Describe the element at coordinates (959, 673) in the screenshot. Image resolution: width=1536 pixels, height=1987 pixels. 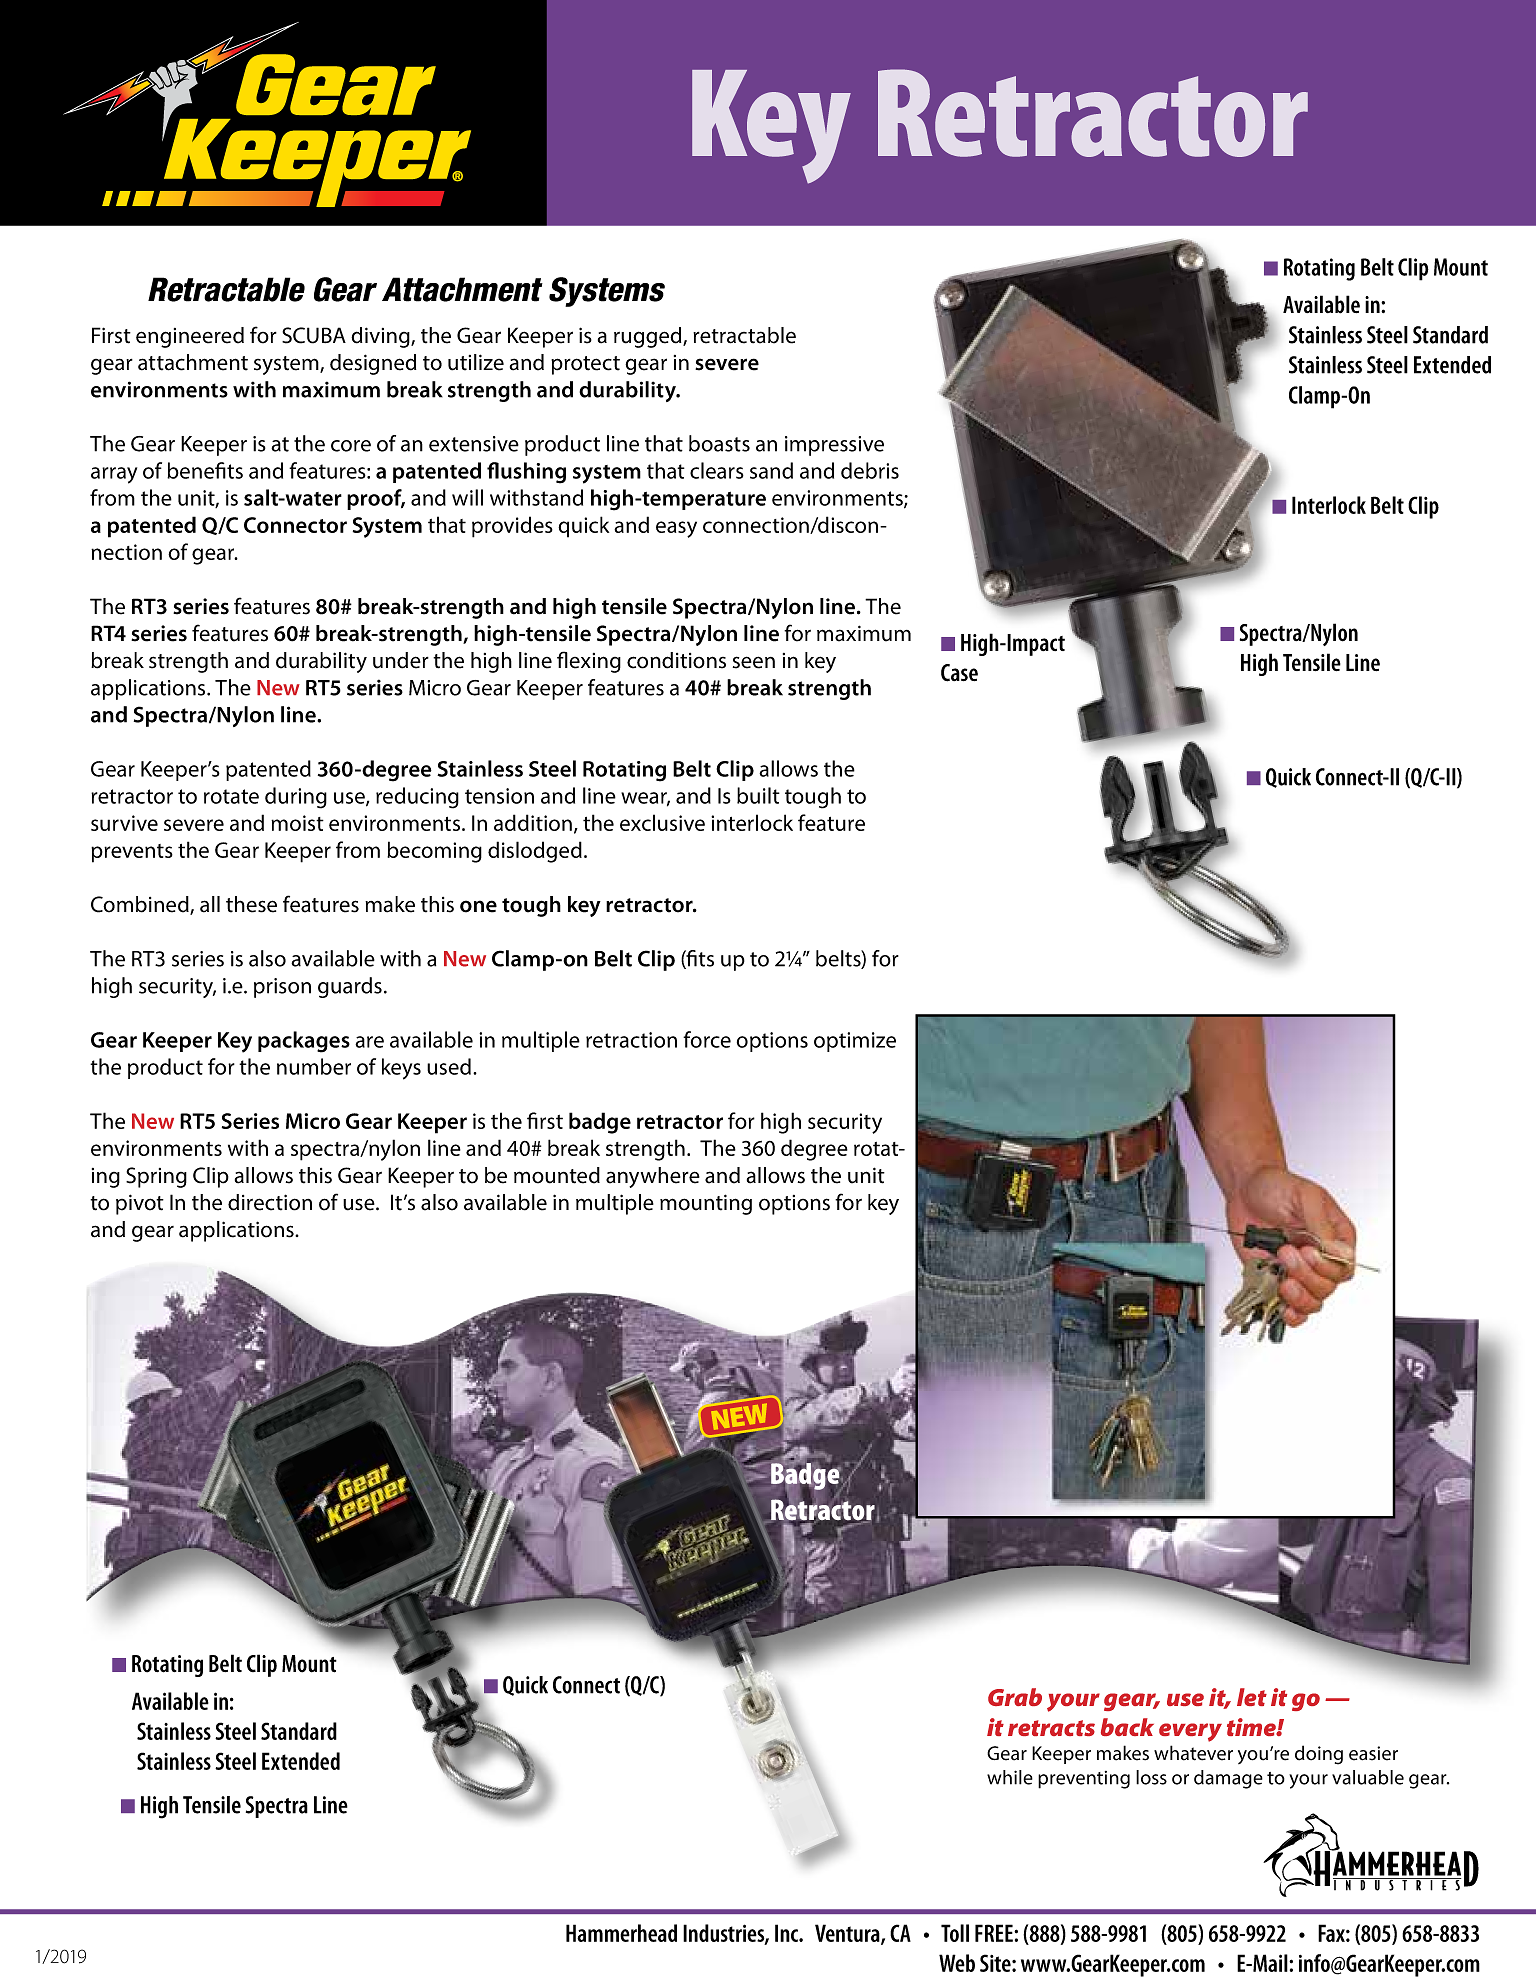
I see `Case` at that location.
